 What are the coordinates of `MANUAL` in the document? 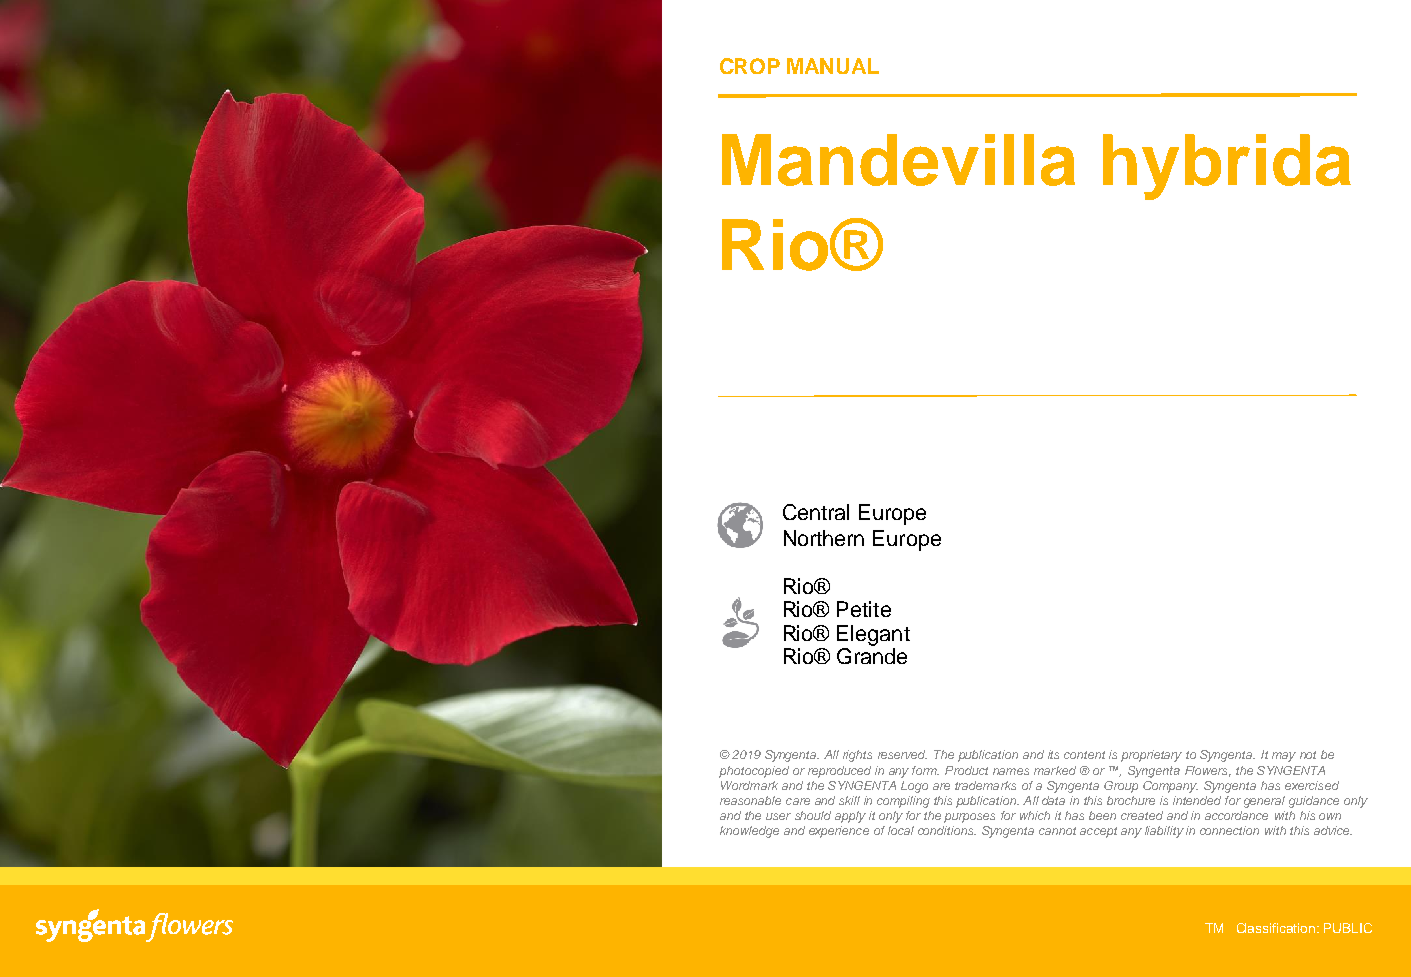 It's located at (833, 66).
